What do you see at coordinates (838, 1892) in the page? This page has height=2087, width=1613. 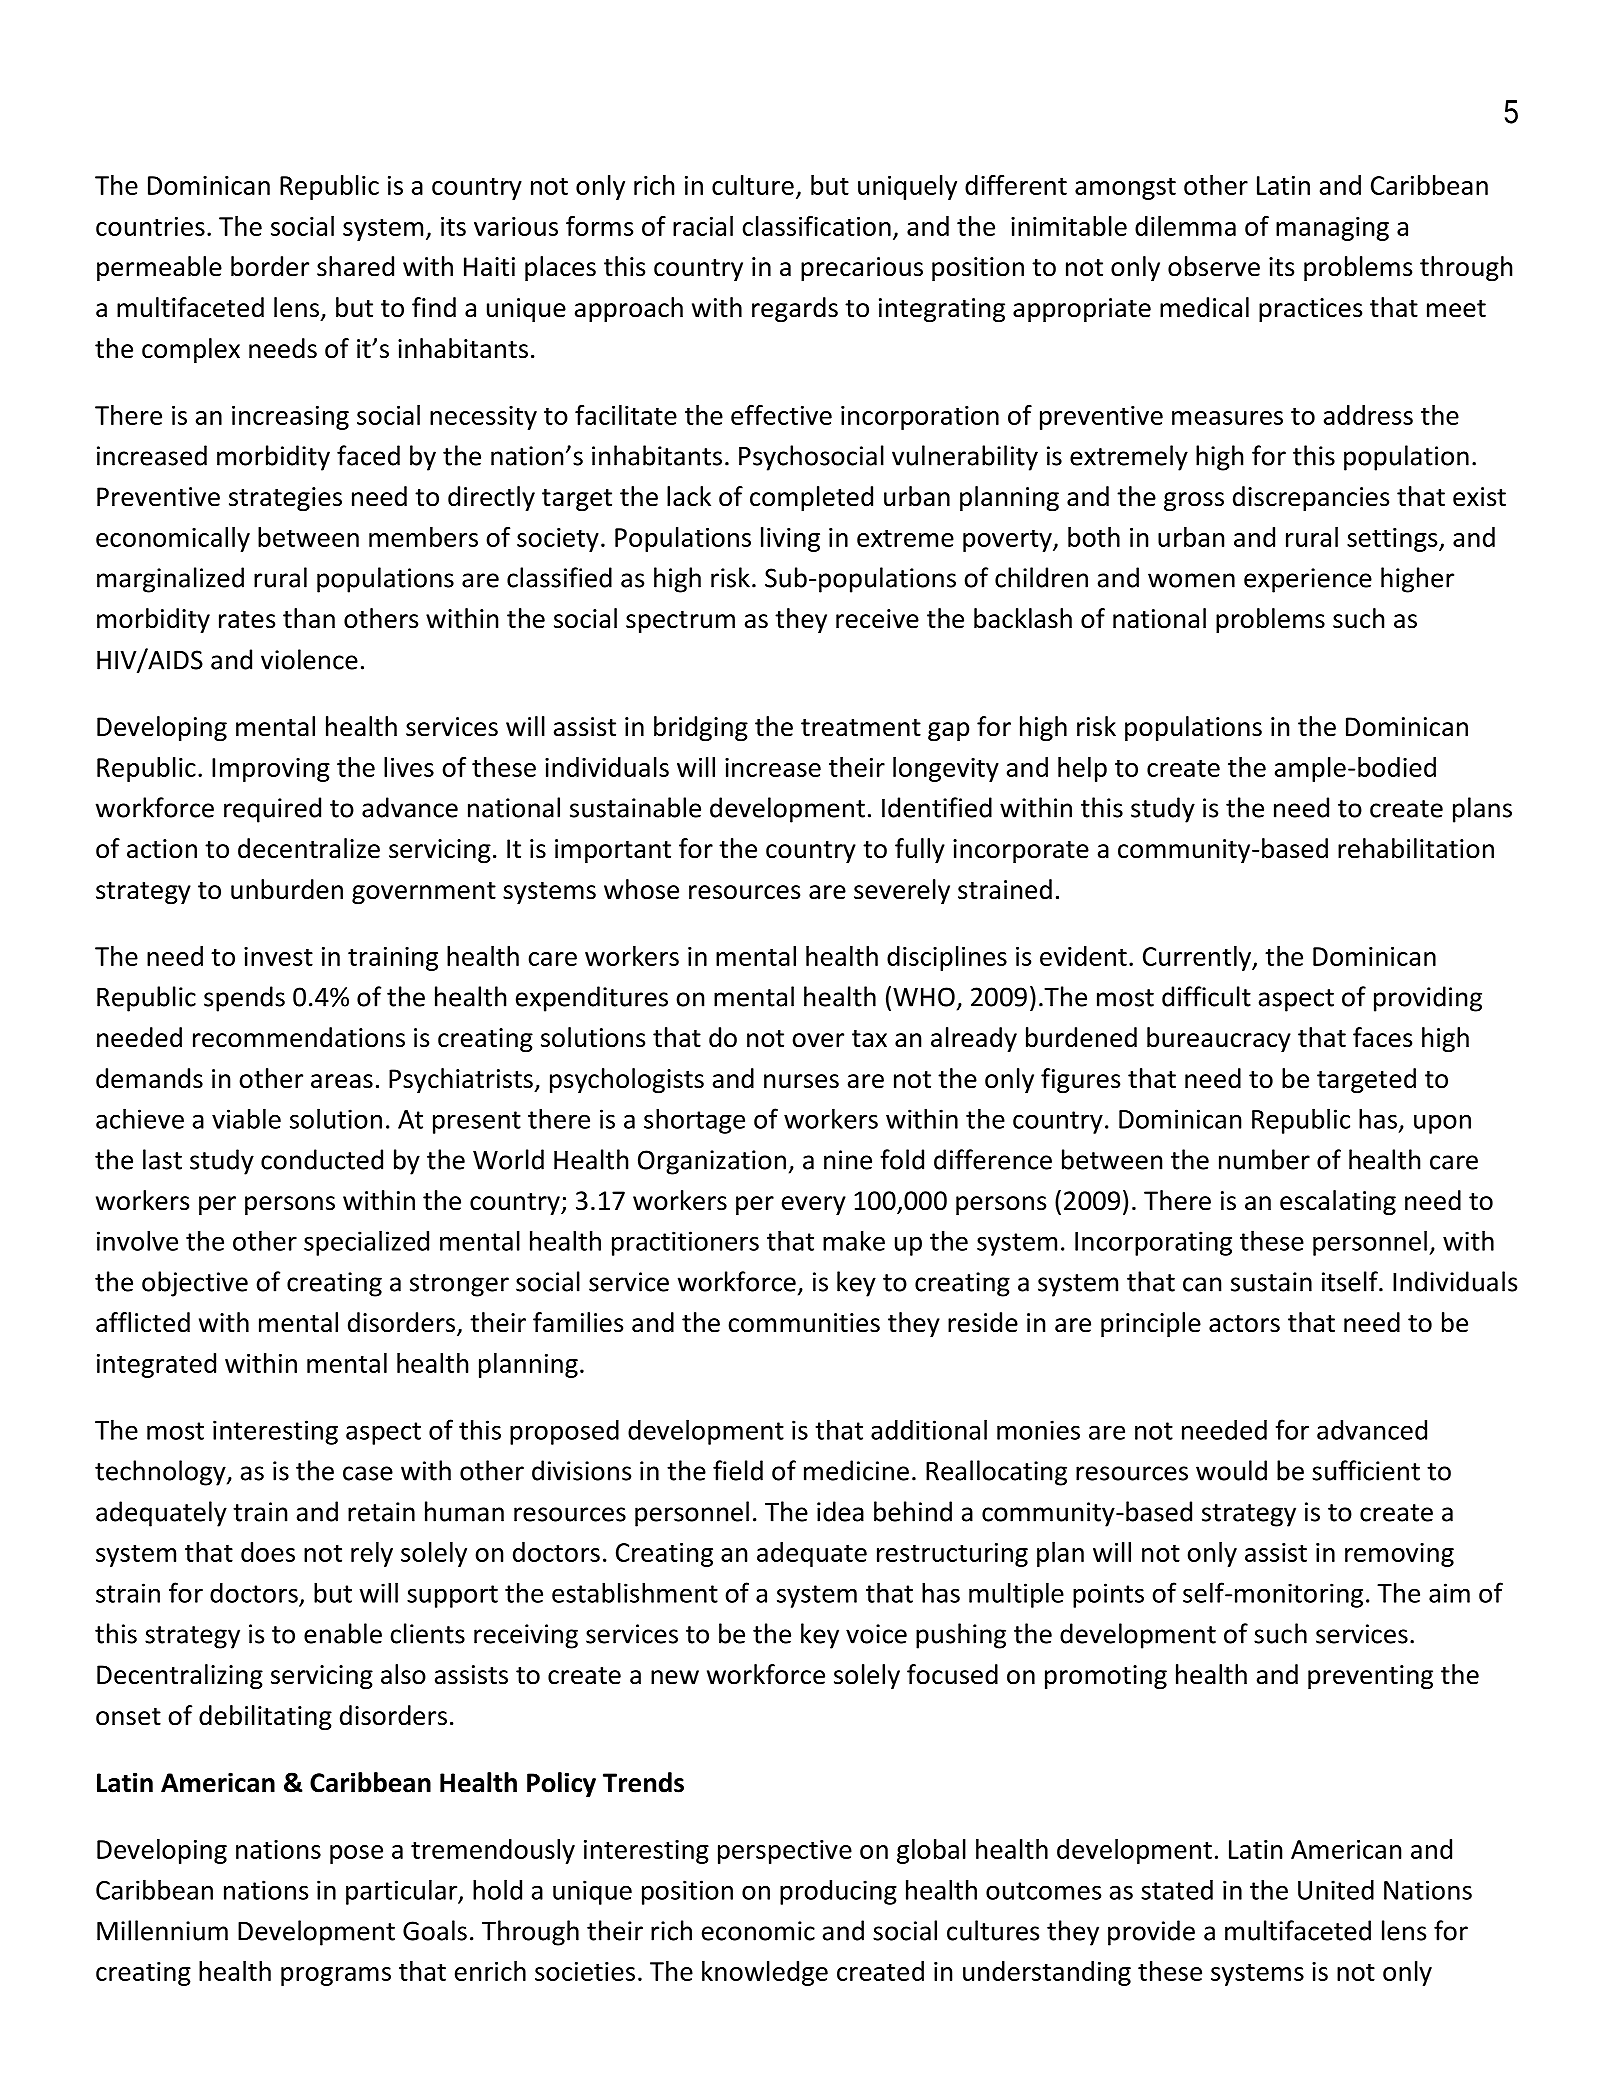 I see `producing` at bounding box center [838, 1892].
